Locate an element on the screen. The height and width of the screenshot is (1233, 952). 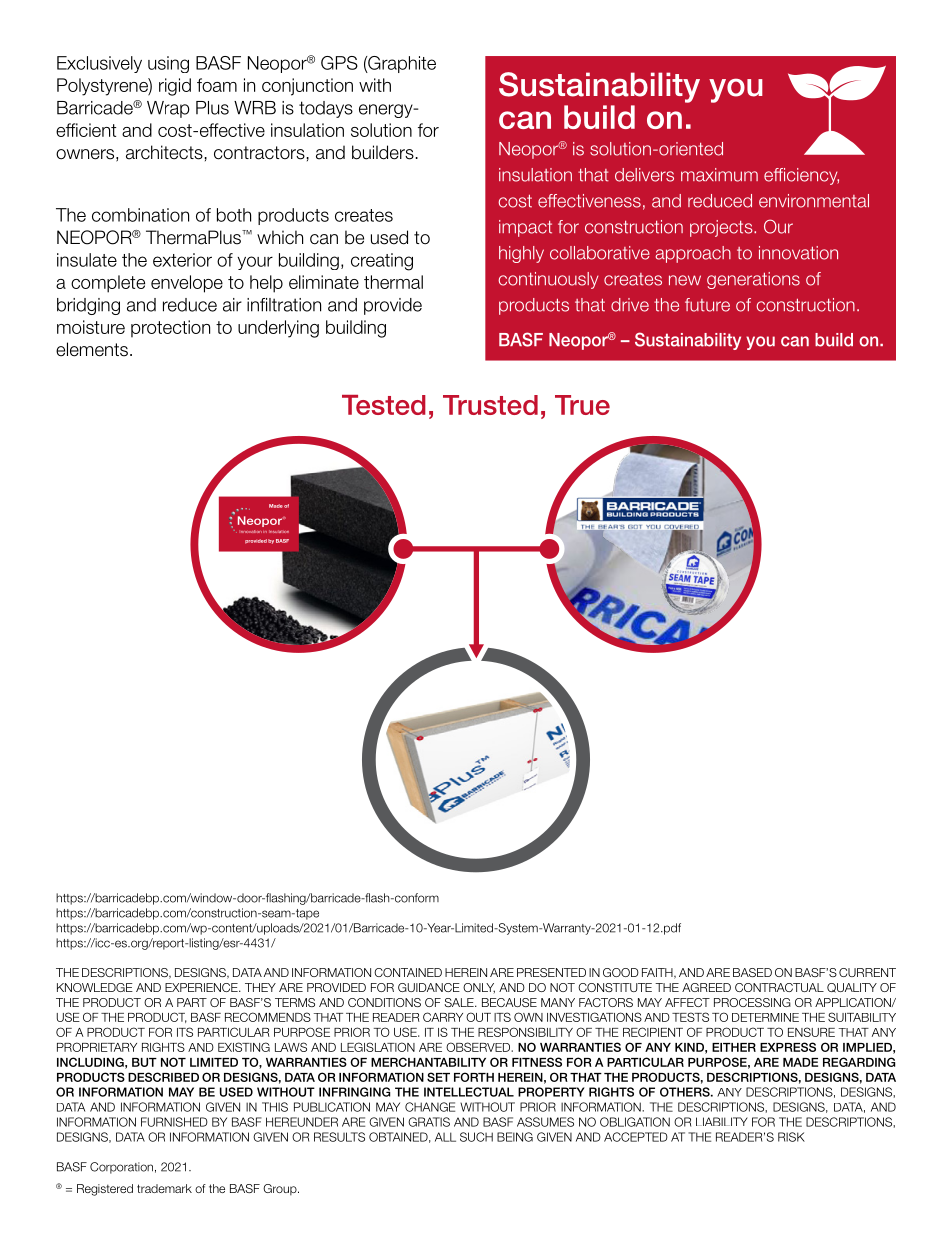
future is located at coordinates (707, 305).
